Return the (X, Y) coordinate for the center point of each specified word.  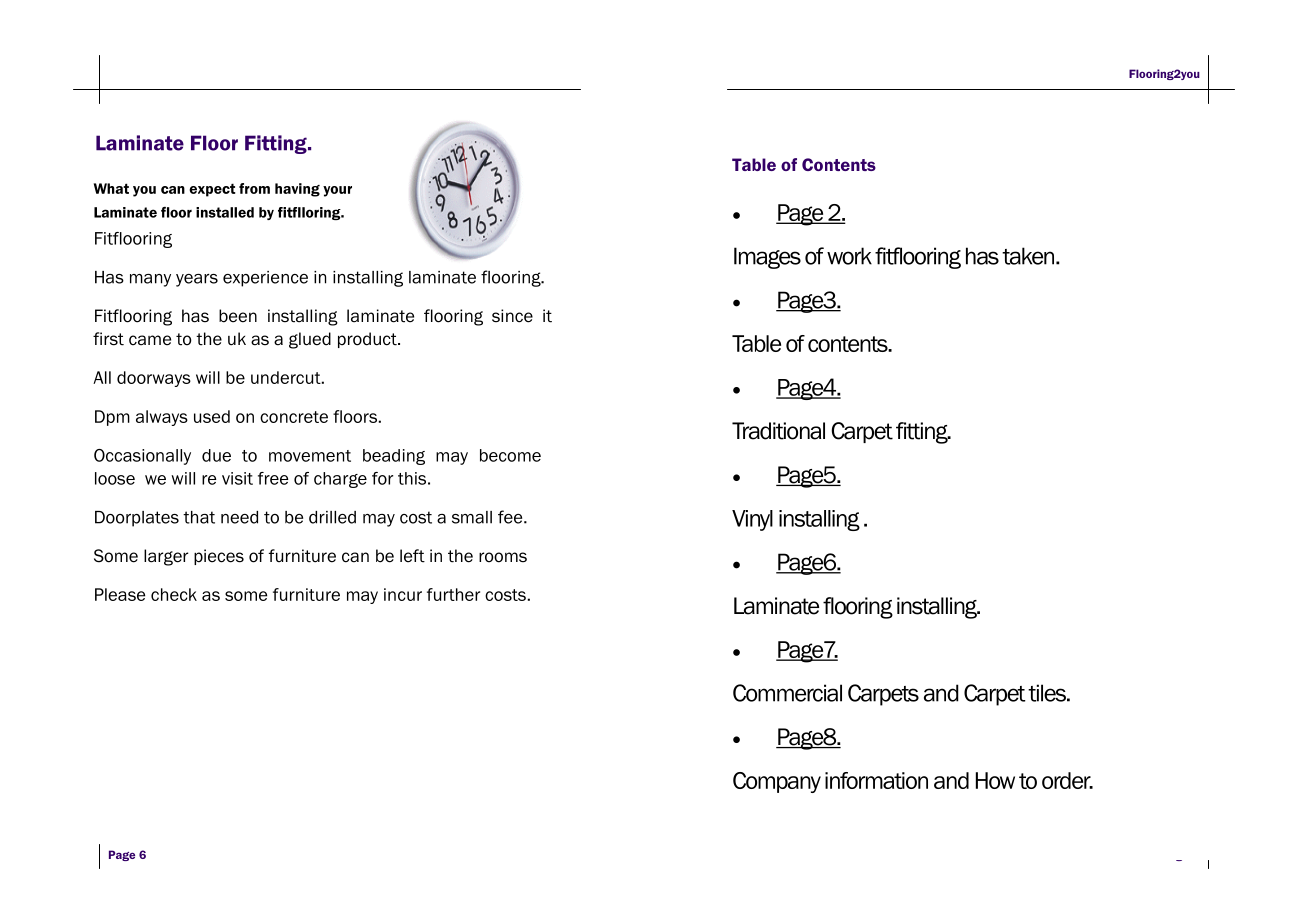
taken (1029, 256)
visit (237, 478)
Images (767, 258)
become (510, 455)
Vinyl (752, 520)
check (174, 594)
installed (225, 212)
